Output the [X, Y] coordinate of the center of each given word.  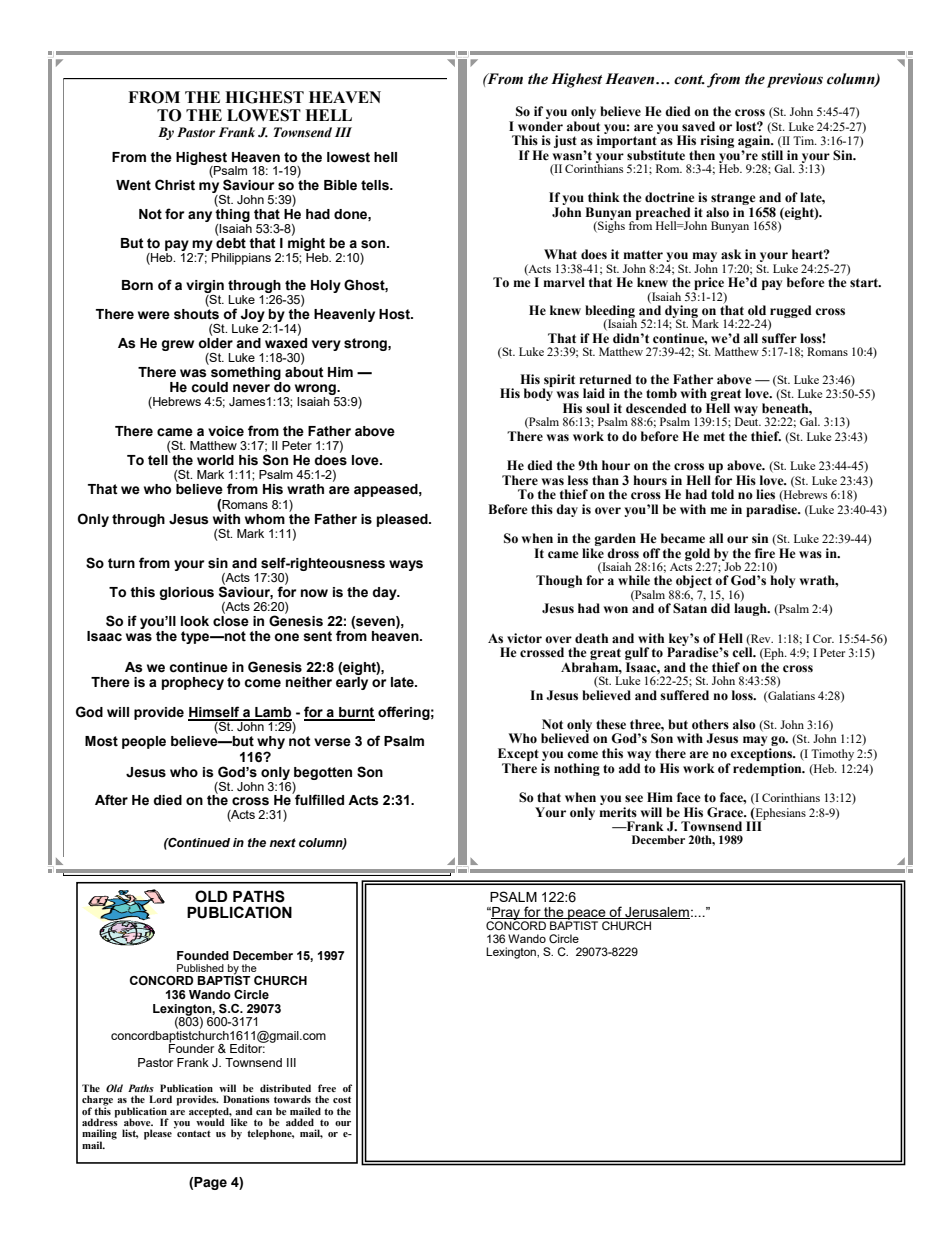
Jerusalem [656, 913]
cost [342, 1099]
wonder [540, 126]
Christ [175, 185]
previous [795, 80]
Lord [160, 1099]
